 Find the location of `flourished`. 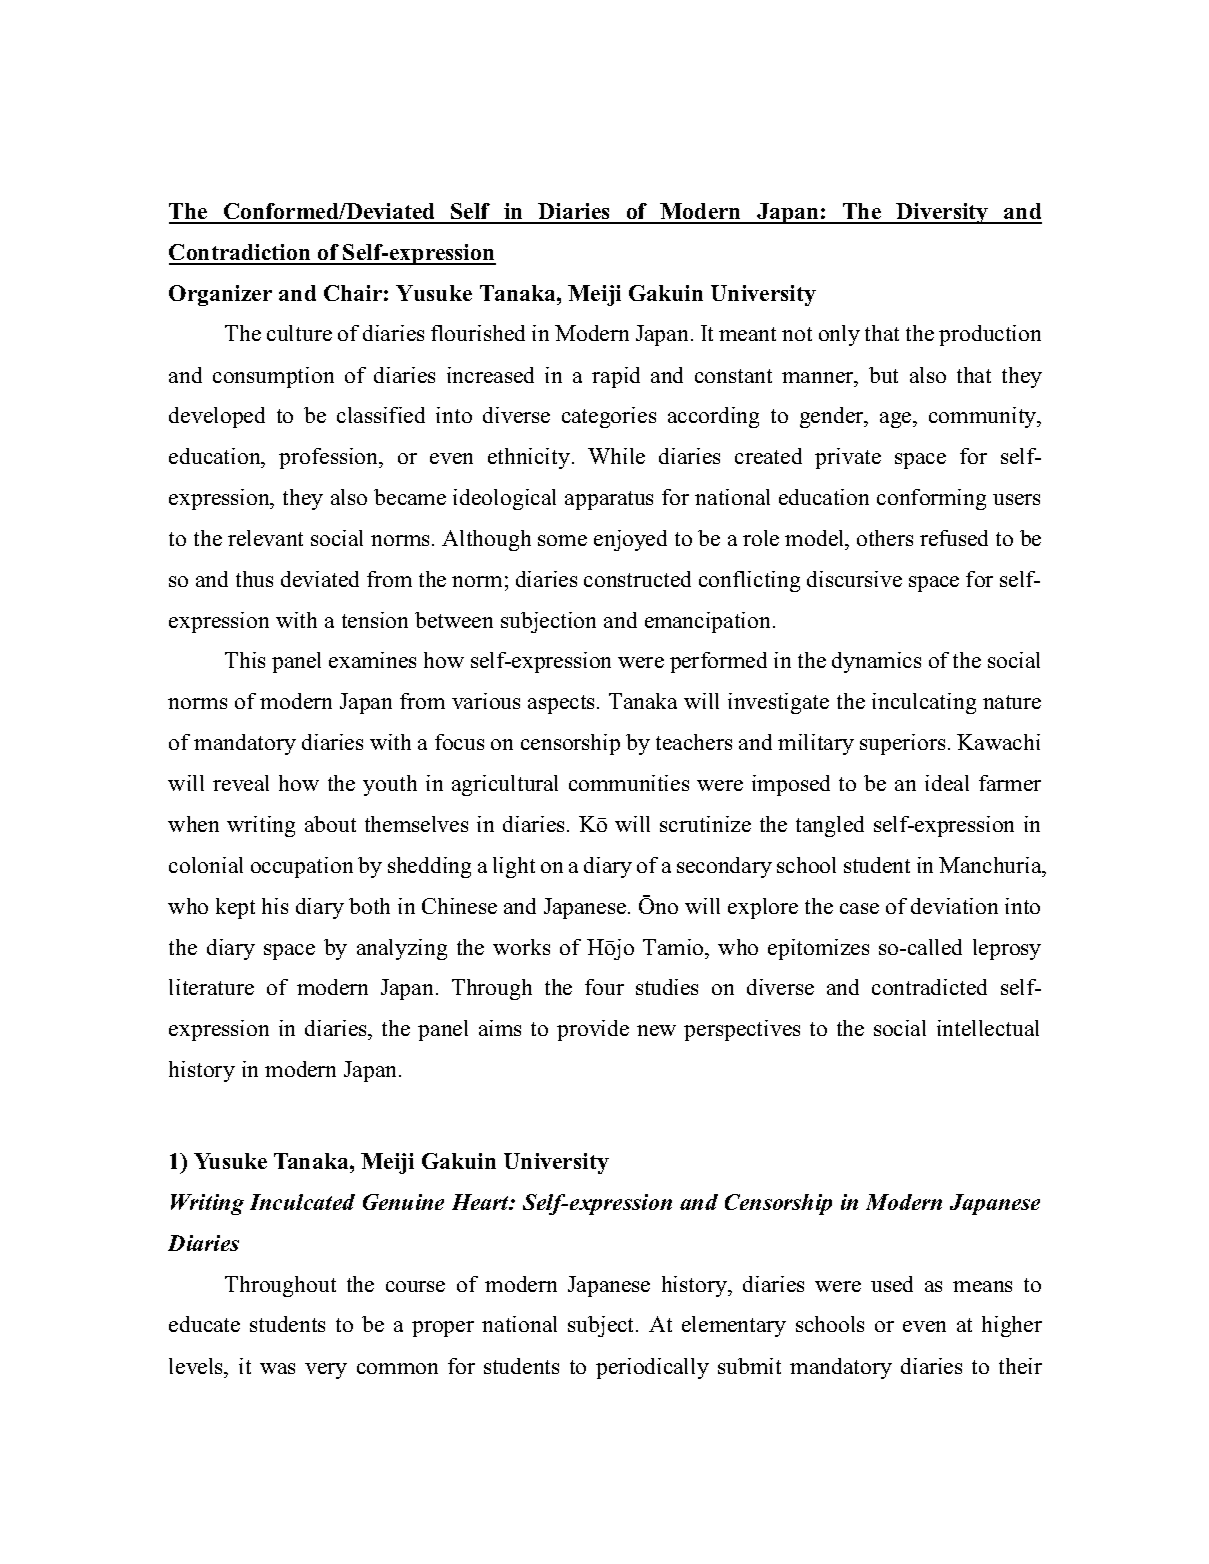

flourished is located at coordinates (478, 333).
